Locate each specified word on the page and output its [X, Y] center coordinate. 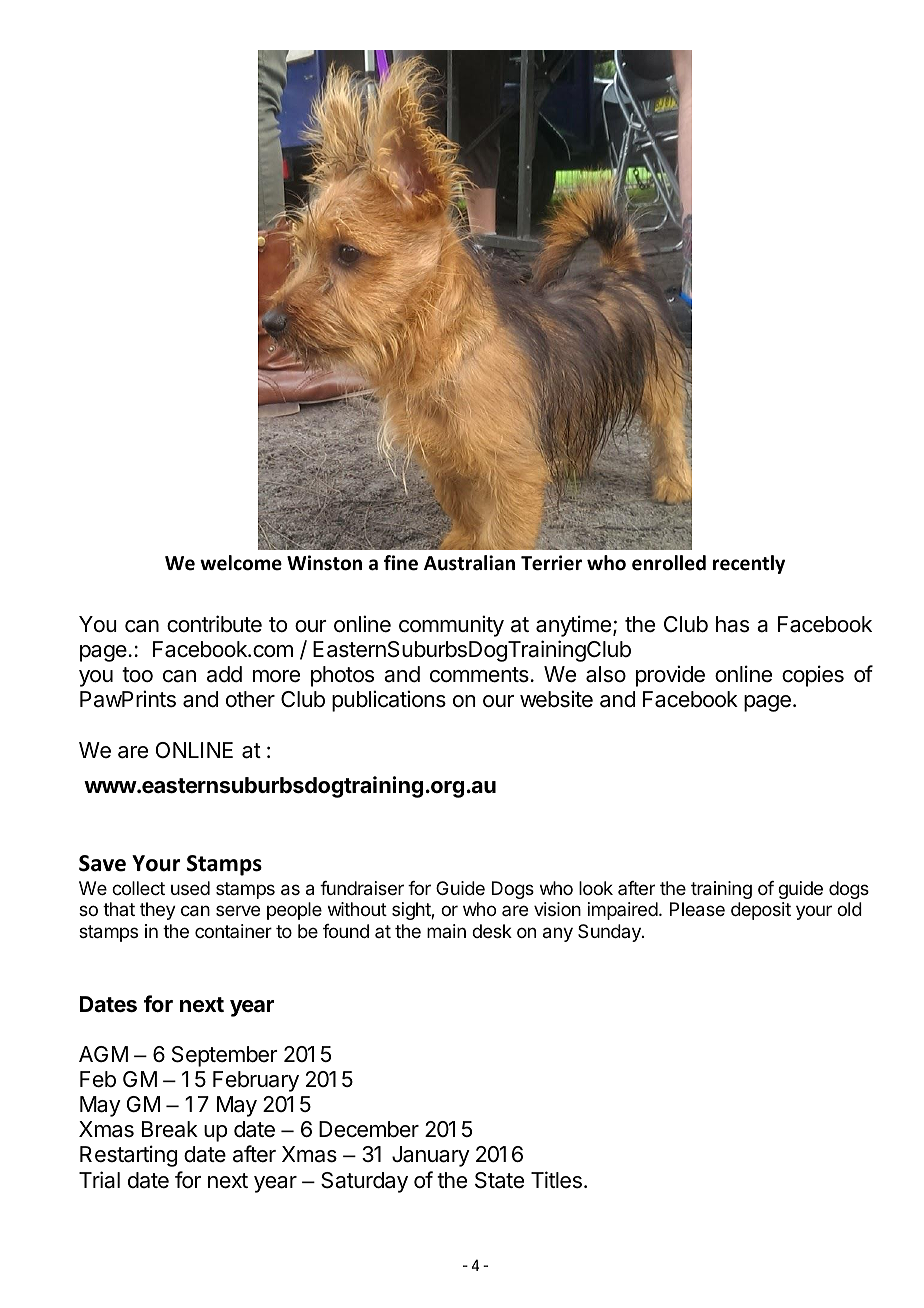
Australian [469, 563]
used [190, 888]
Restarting [128, 1156]
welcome [241, 563]
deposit [761, 911]
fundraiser [362, 888]
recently [749, 564]
